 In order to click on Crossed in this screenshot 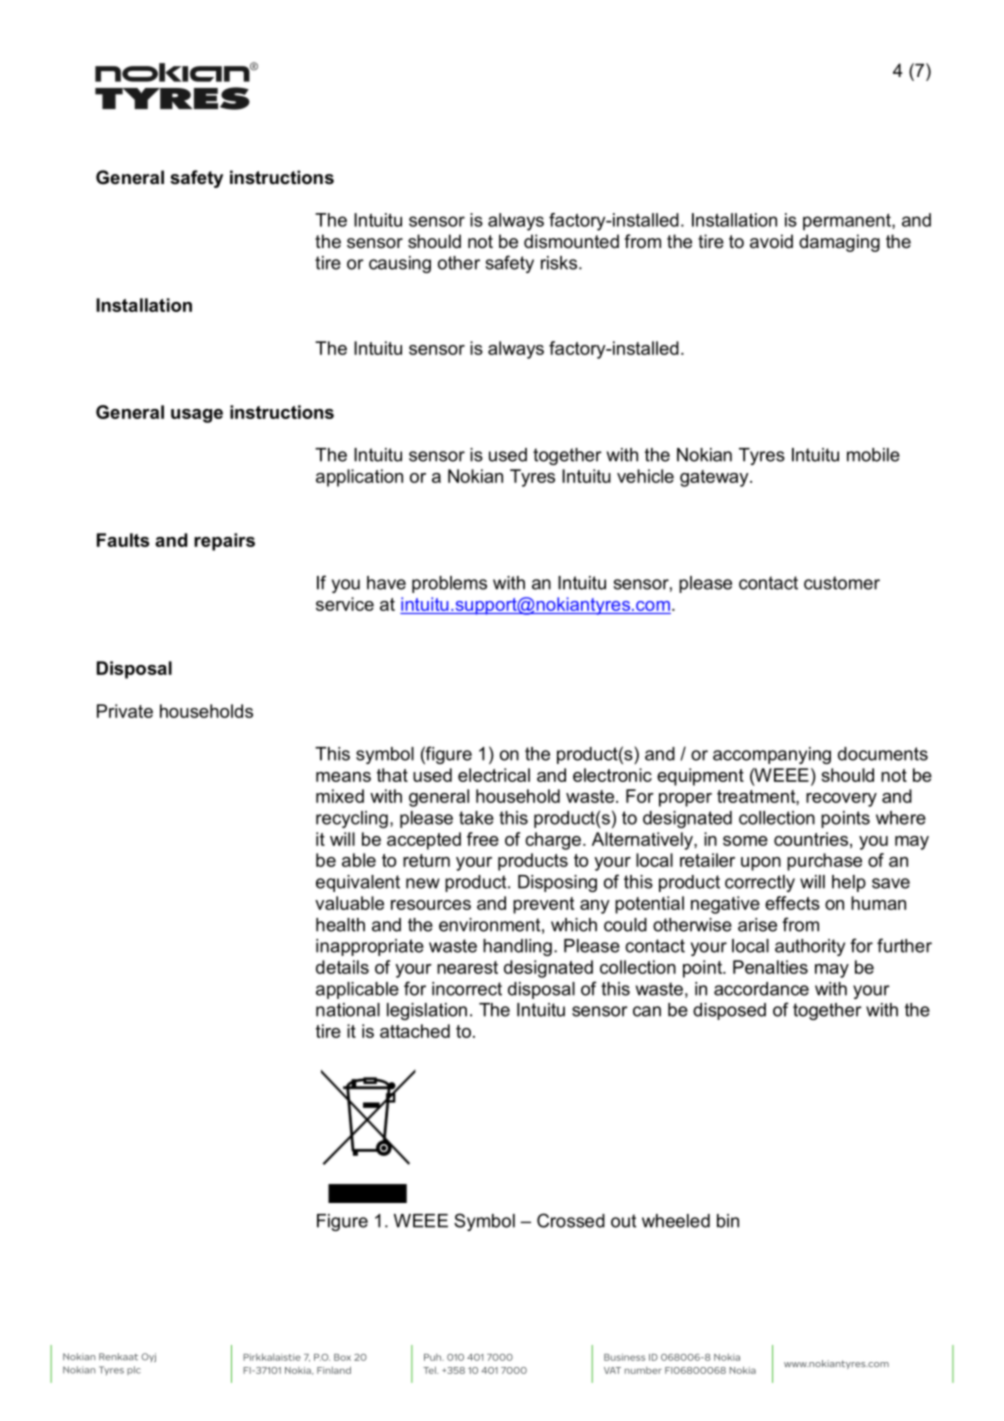, I will do `click(571, 1220)`.
